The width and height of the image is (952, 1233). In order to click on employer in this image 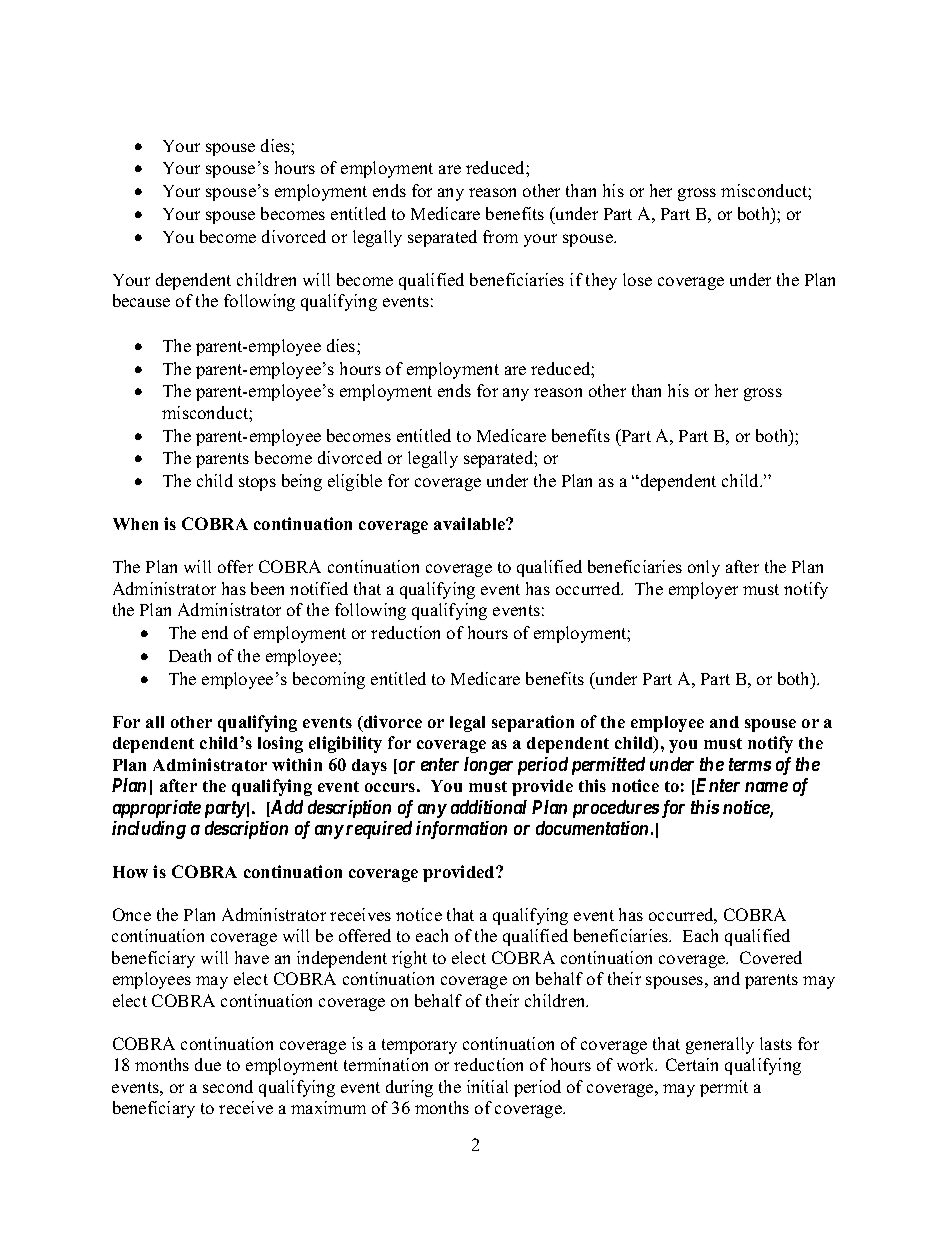, I will do `click(703, 590)`.
